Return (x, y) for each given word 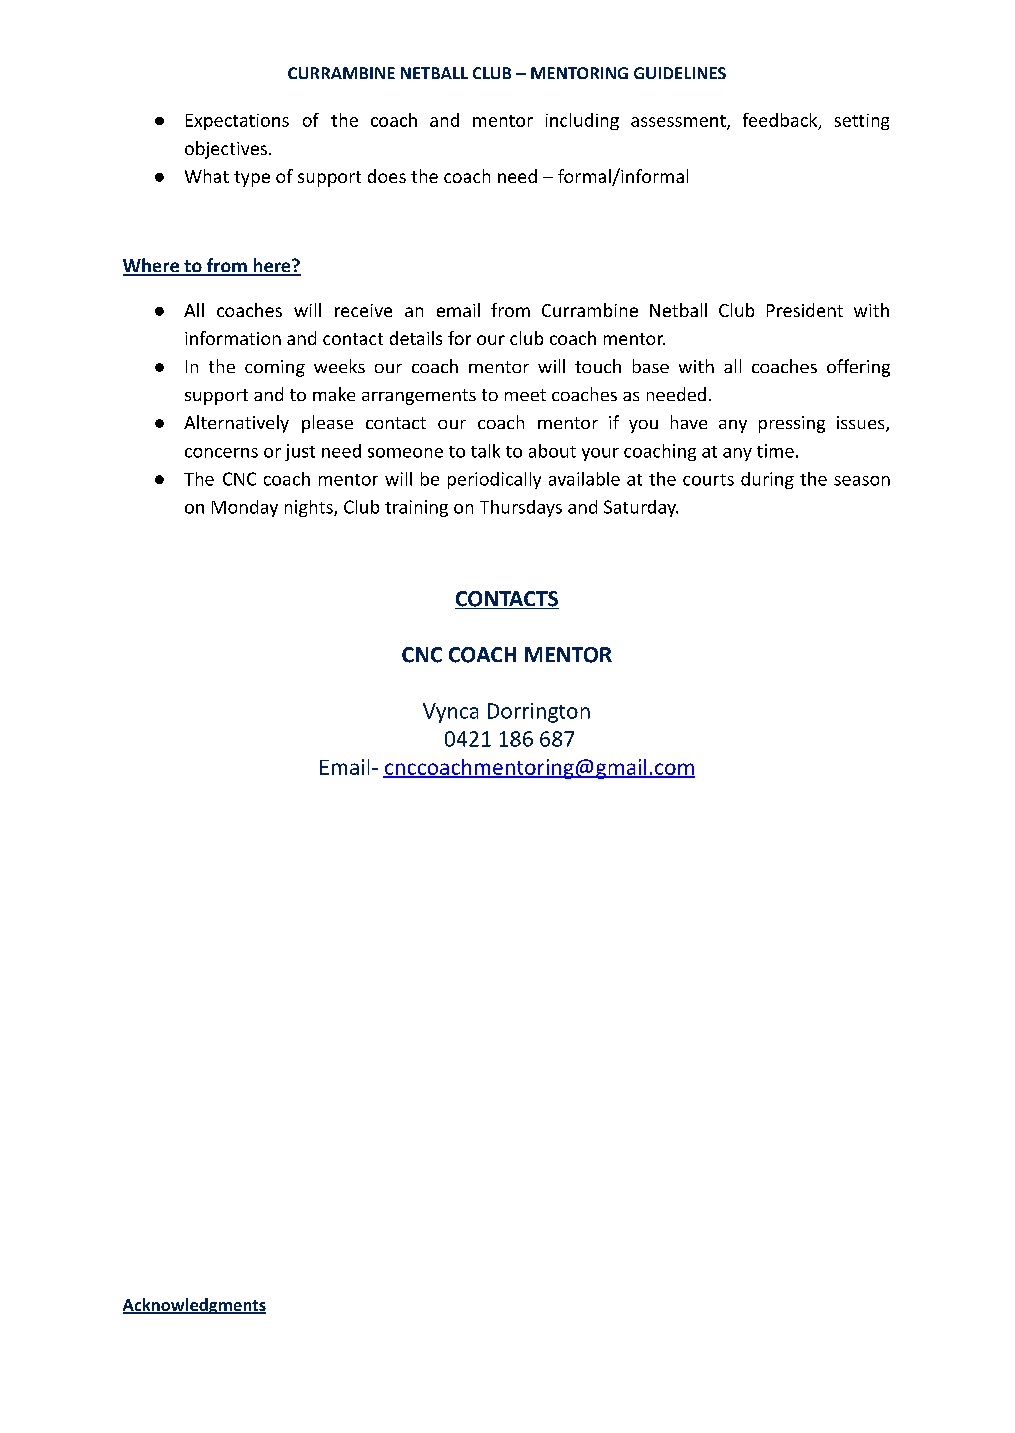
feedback (781, 121)
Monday (245, 508)
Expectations (237, 122)
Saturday (641, 508)
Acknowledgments (194, 1306)
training (416, 508)
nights (310, 508)
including (582, 121)
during (767, 480)
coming (275, 368)
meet (525, 395)
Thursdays (521, 508)
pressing (792, 424)
